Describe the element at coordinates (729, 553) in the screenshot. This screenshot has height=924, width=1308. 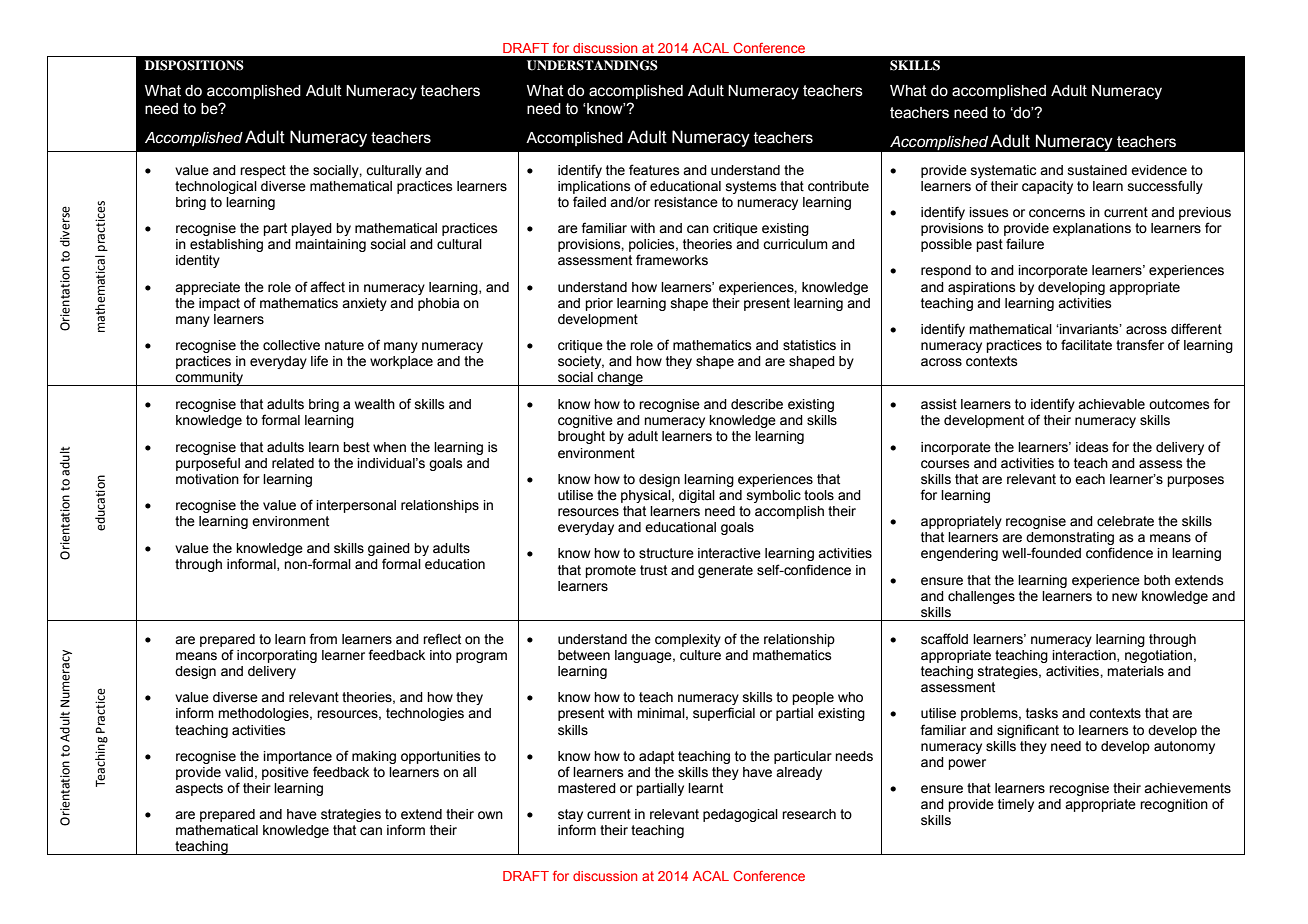
I see `interactive` at that location.
